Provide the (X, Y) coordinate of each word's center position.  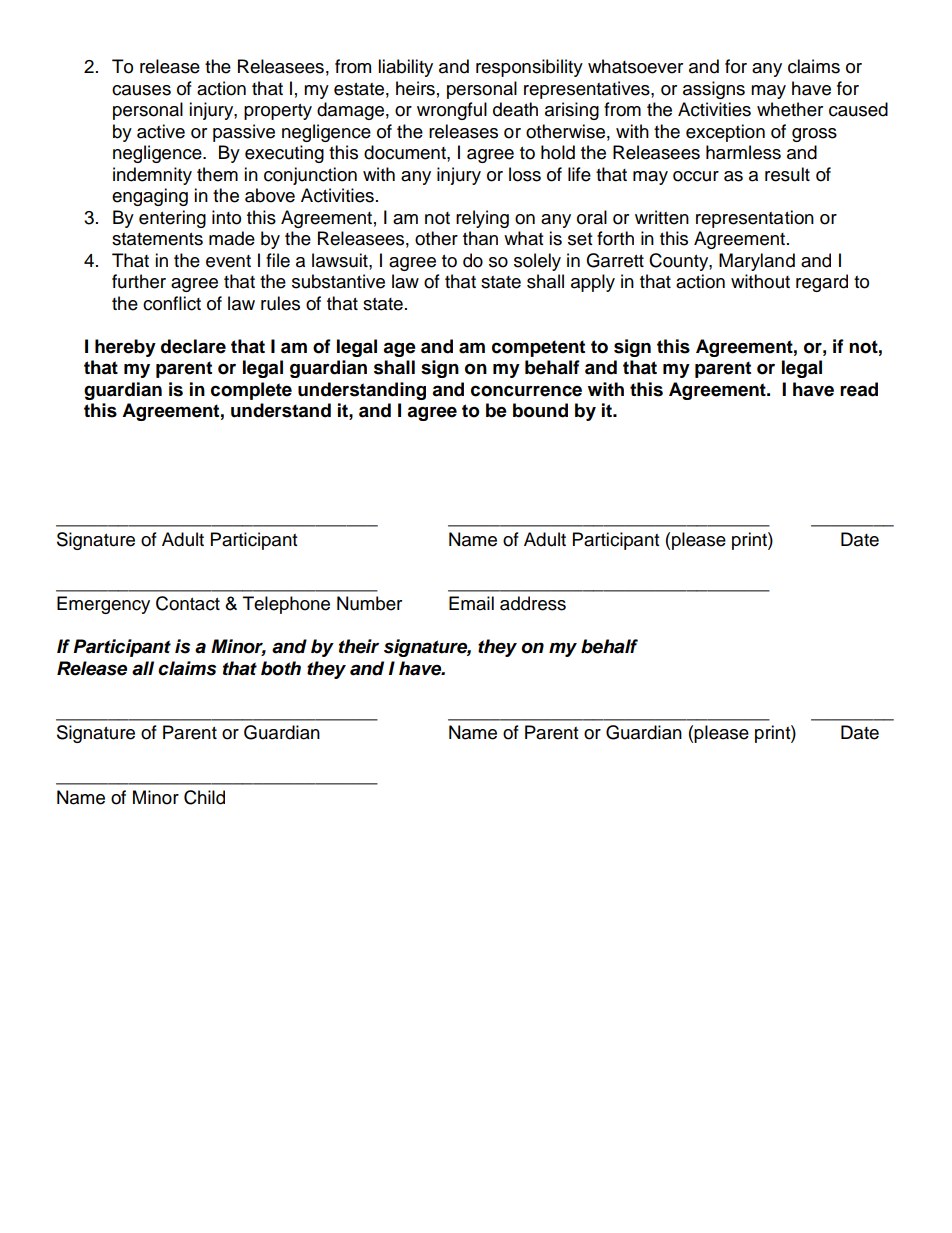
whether (790, 109)
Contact (188, 603)
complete (251, 391)
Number (369, 603)
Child (204, 797)
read (859, 389)
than (480, 238)
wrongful (452, 111)
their (359, 646)
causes (141, 90)
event (228, 261)
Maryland (757, 262)
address (533, 603)
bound (540, 410)
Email (471, 603)
